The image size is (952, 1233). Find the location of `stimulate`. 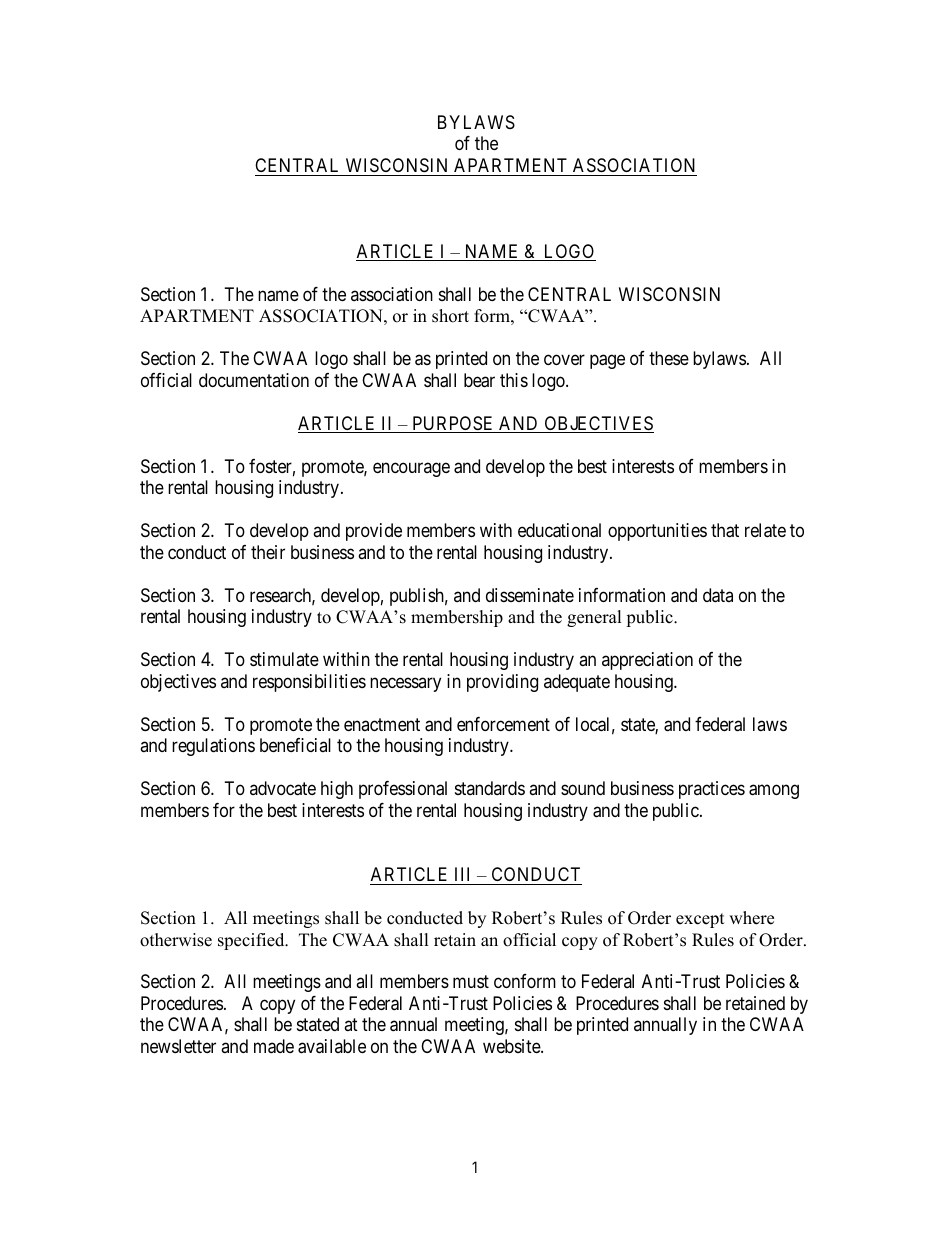

stimulate is located at coordinates (284, 659).
